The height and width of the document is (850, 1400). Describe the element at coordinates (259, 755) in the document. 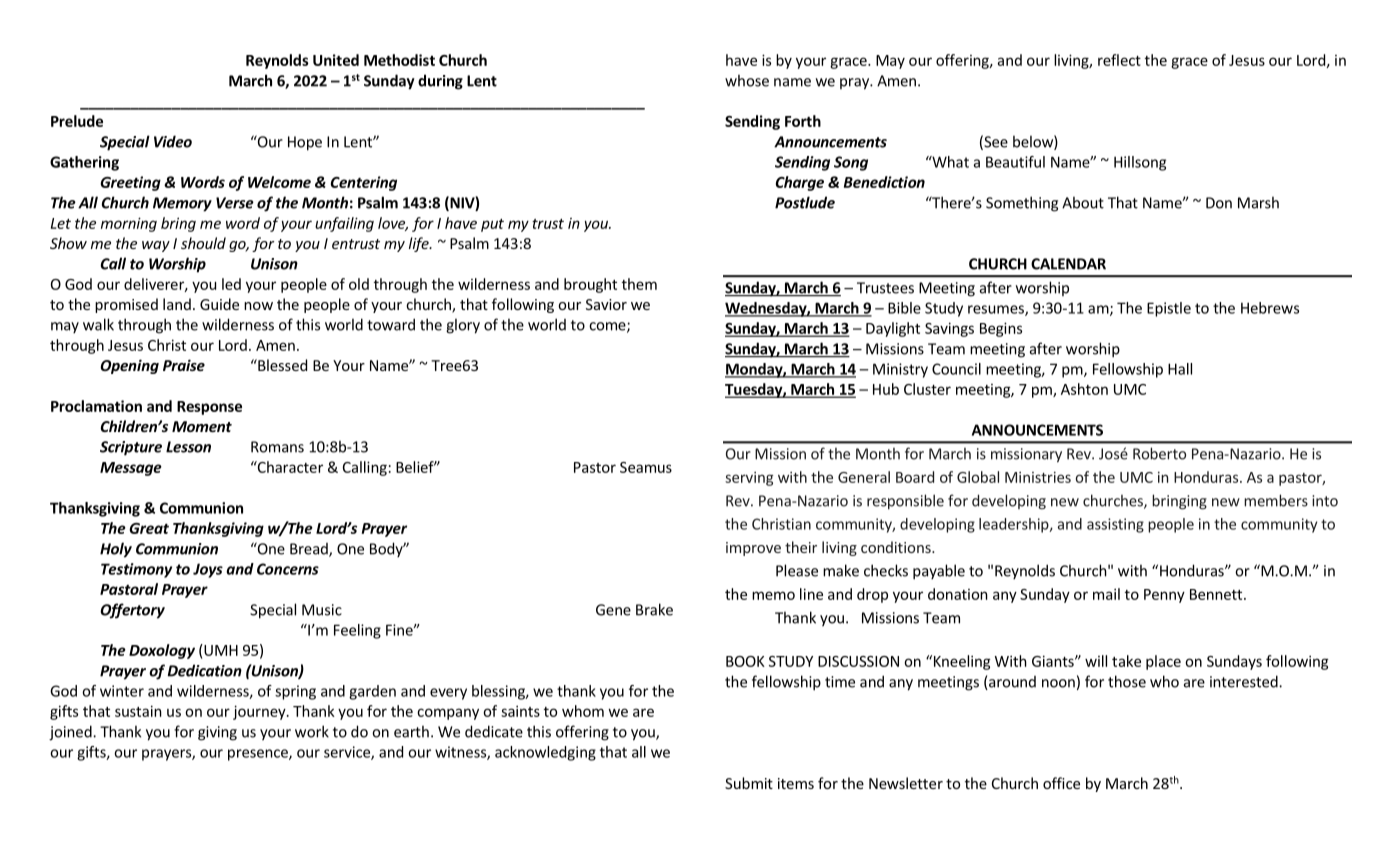

I see `presence` at that location.
